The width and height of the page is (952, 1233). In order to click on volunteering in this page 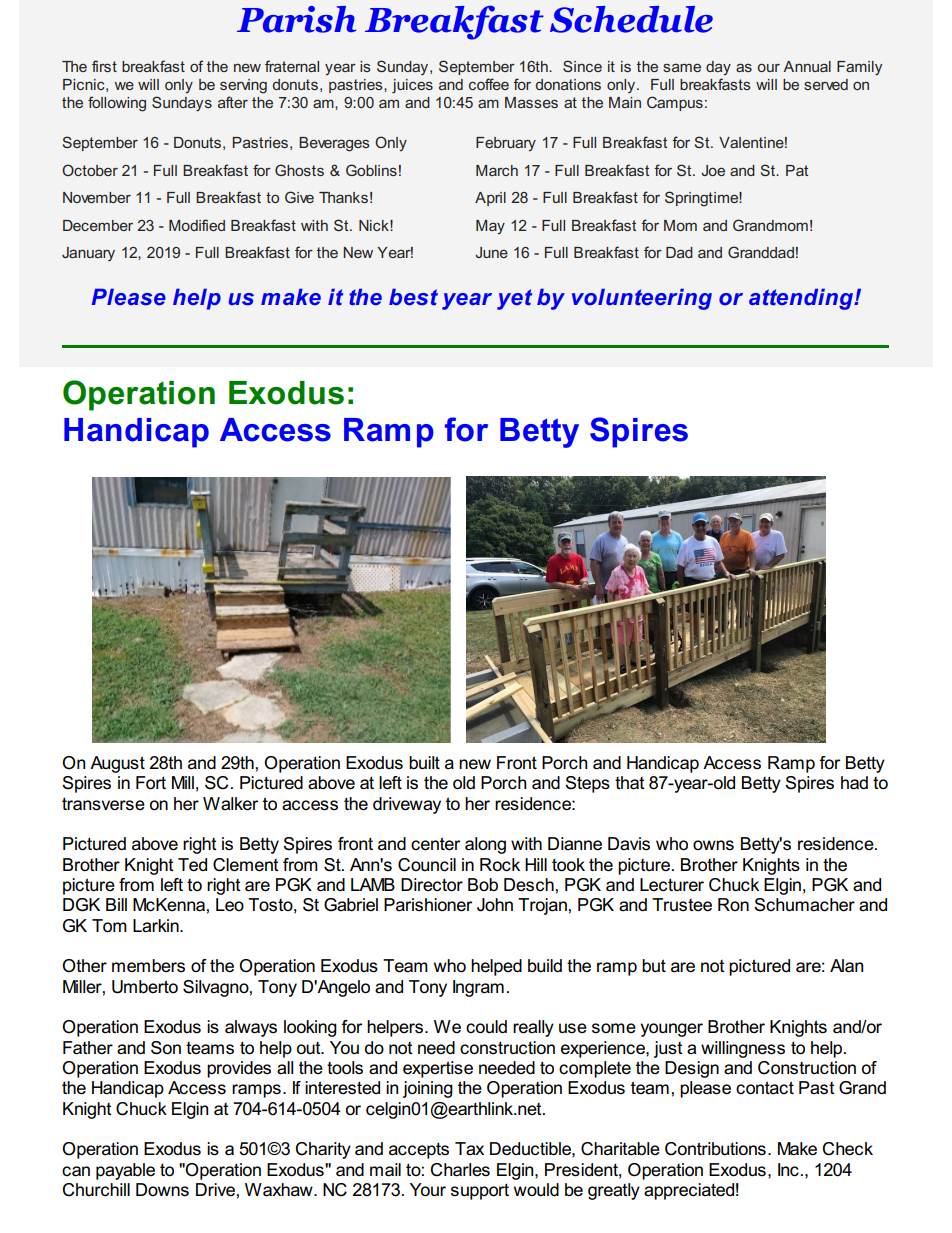, I will do `click(642, 299)`.
